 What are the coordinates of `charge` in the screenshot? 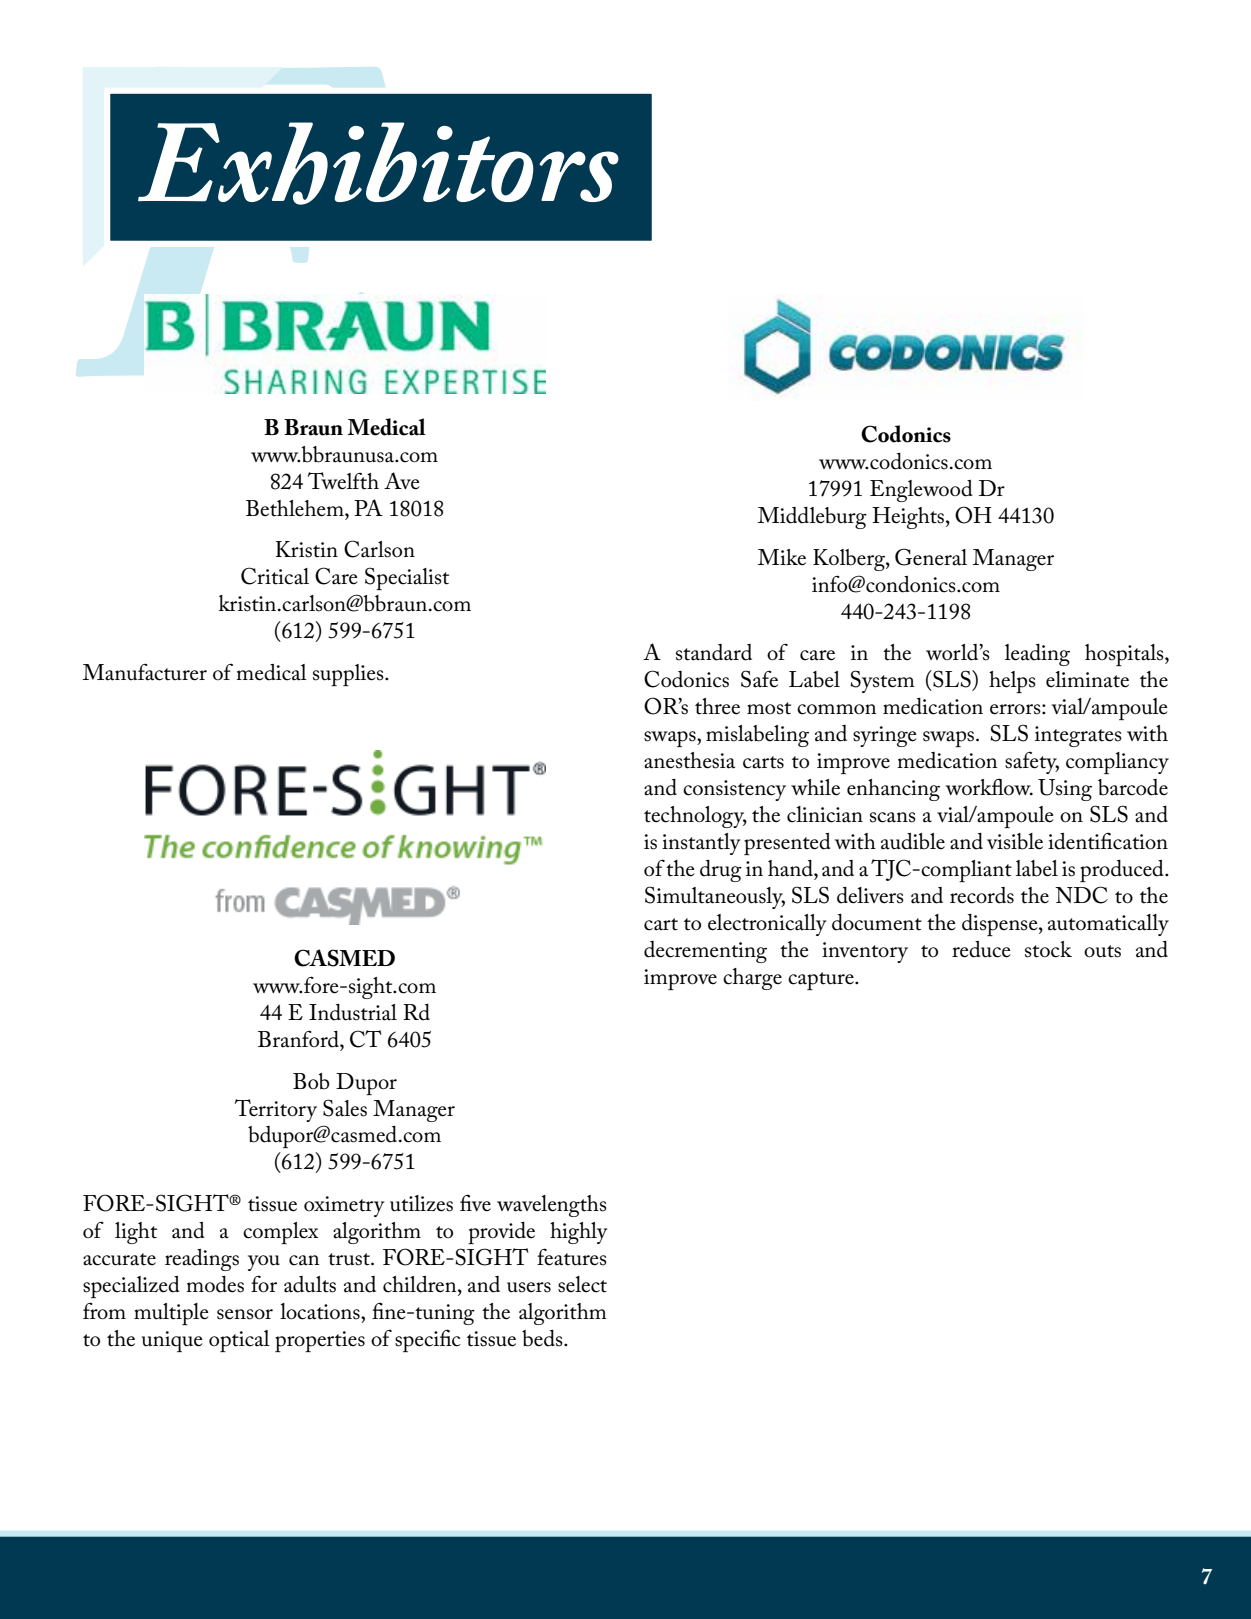 It's located at (752, 979).
